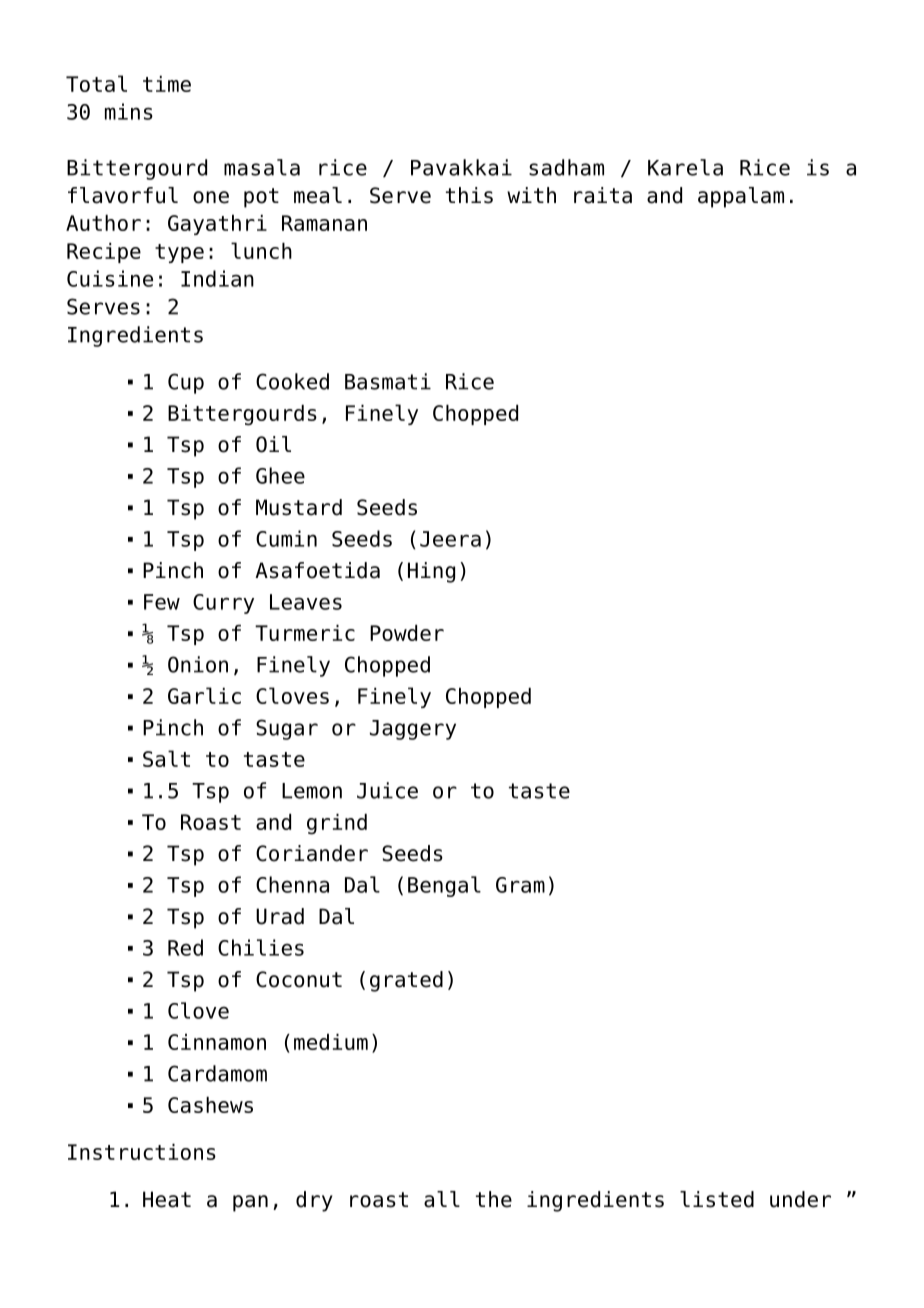 This image has height=1308, width=924. Describe the element at coordinates (167, 1199) in the image. I see `Heat` at that location.
